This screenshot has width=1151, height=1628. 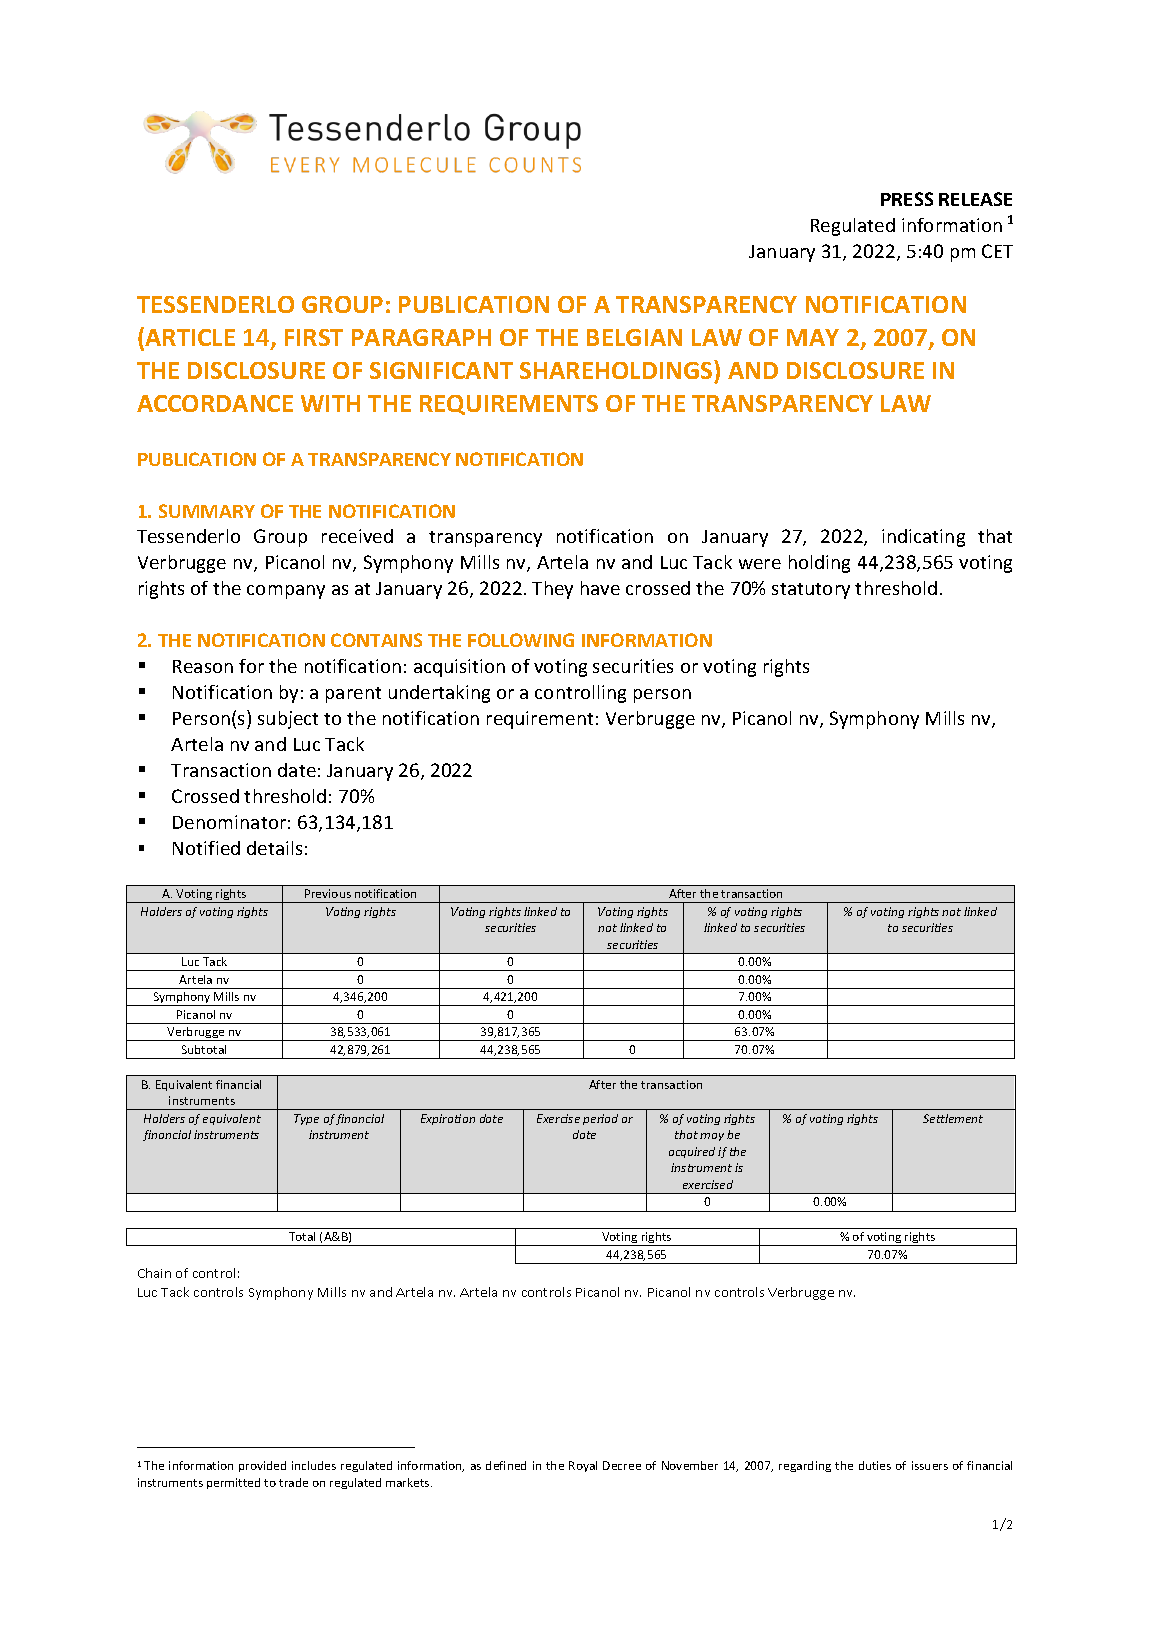 What do you see at coordinates (634, 337) in the screenshot?
I see `BELGIAN` at bounding box center [634, 337].
